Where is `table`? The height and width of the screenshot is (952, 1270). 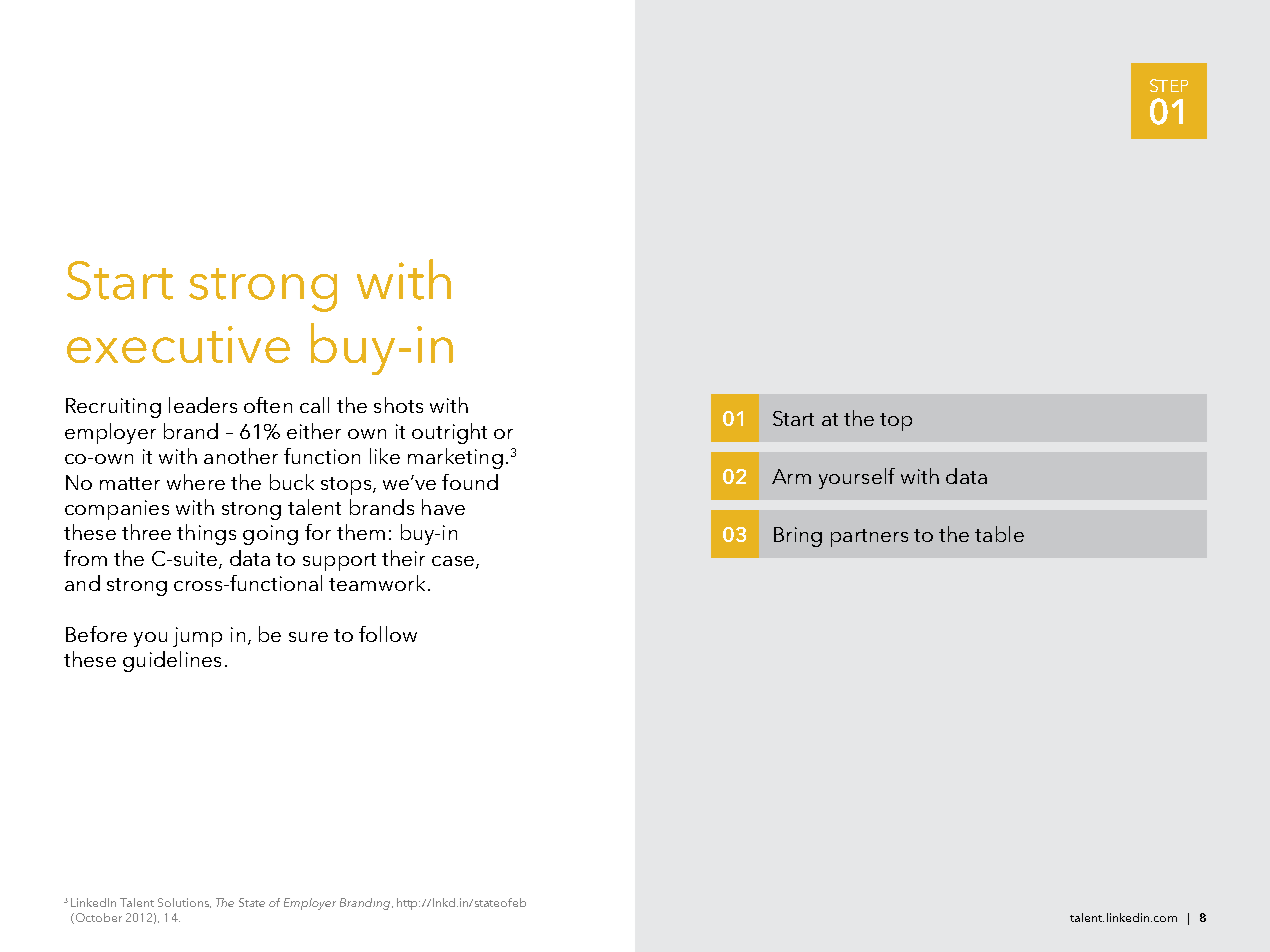
table is located at coordinates (999, 534).
